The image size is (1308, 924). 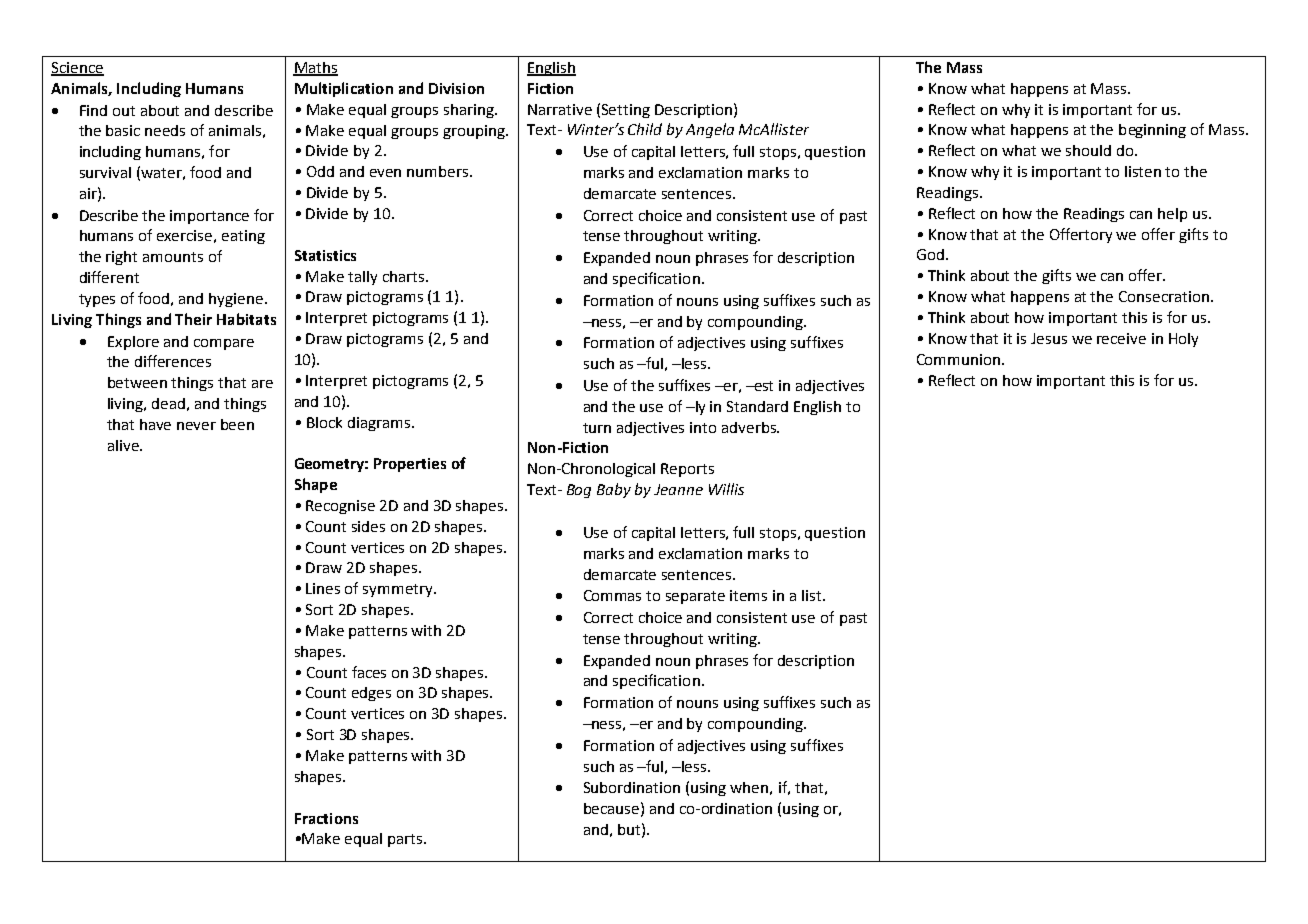 What do you see at coordinates (196, 426) in the screenshot?
I see `never` at bounding box center [196, 426].
